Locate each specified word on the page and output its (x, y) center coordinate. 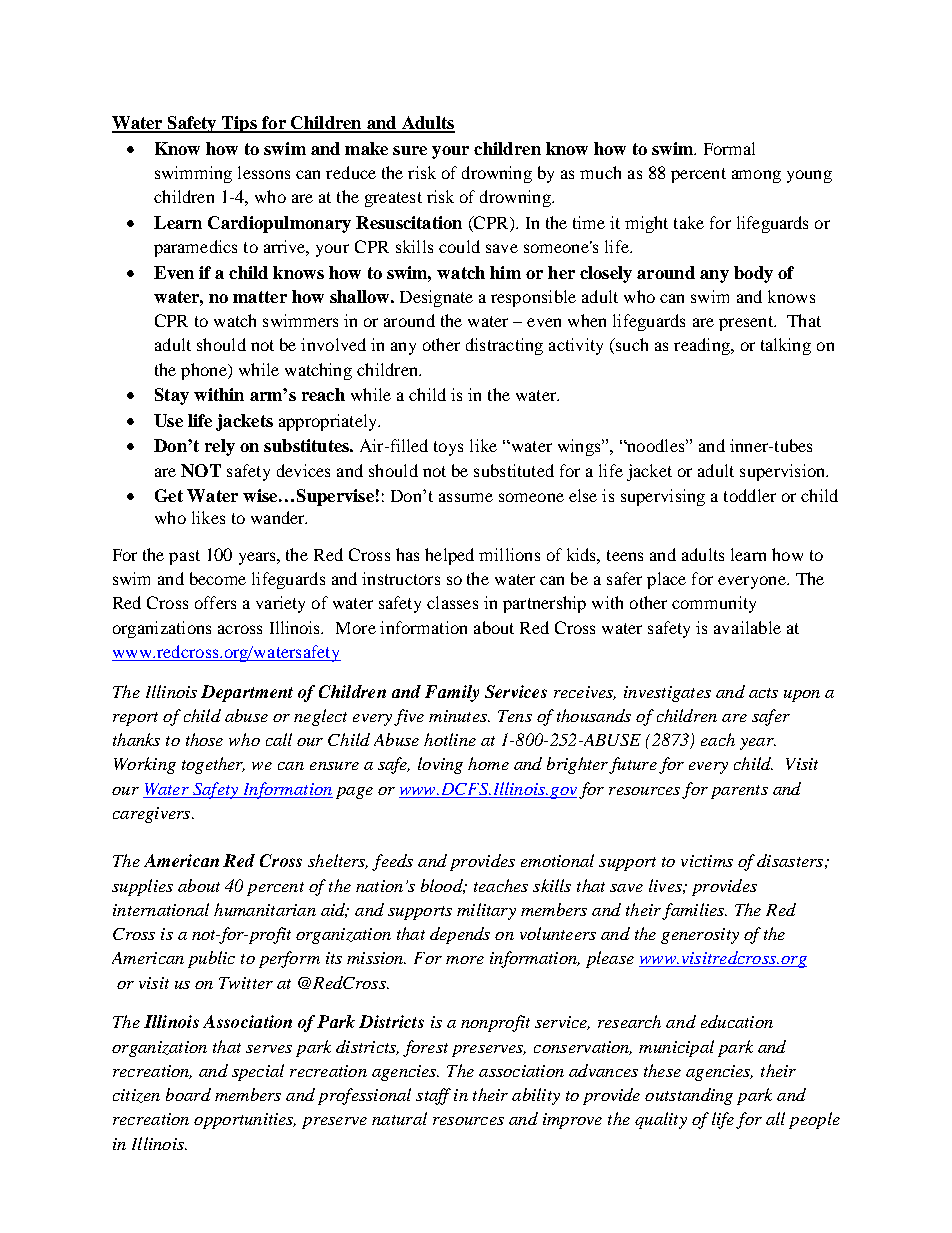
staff (433, 1096)
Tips (239, 124)
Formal (729, 148)
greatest (393, 199)
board (188, 1094)
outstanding (689, 1096)
